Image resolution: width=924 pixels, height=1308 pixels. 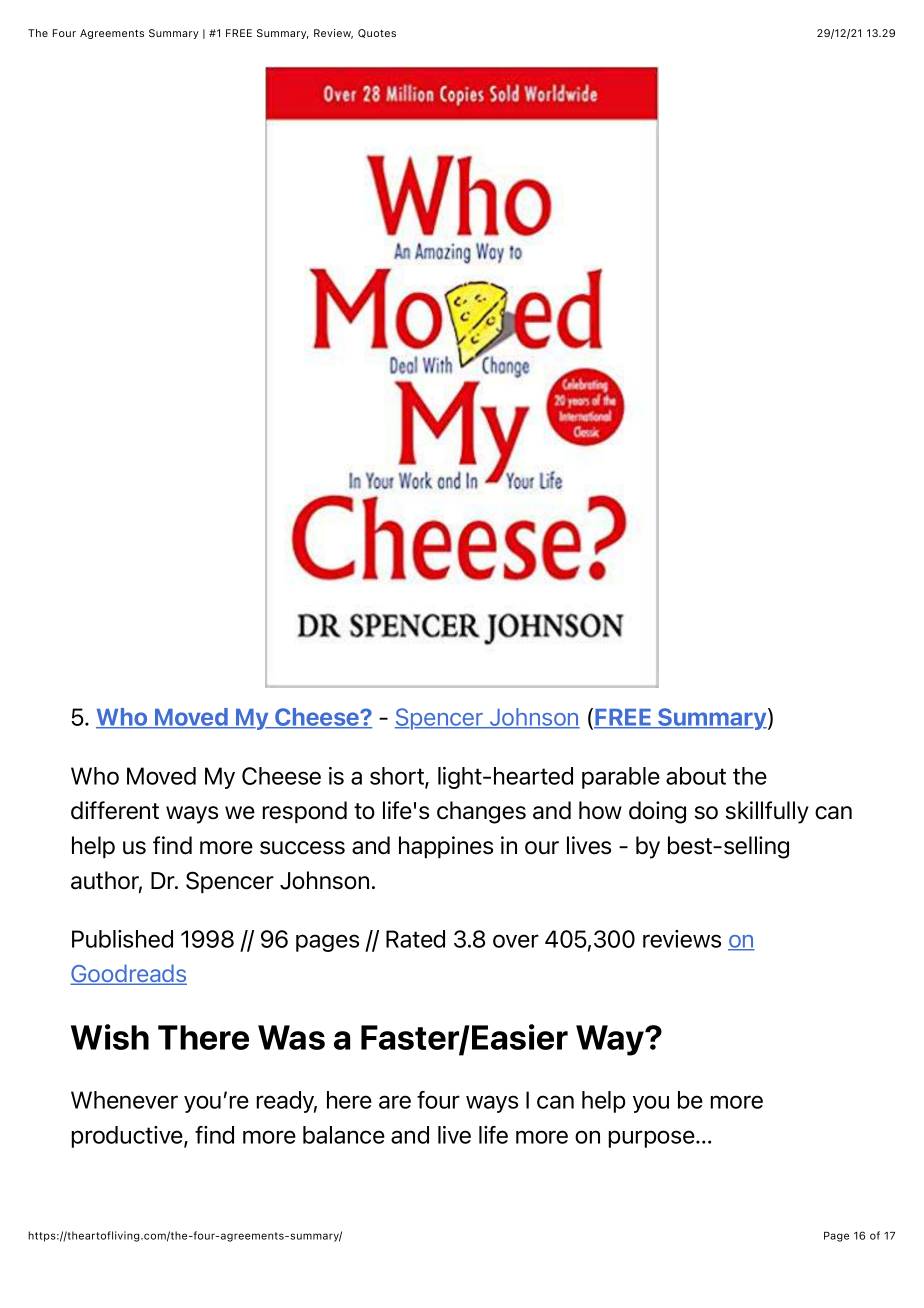 I want to click on Rated, so click(x=415, y=939).
